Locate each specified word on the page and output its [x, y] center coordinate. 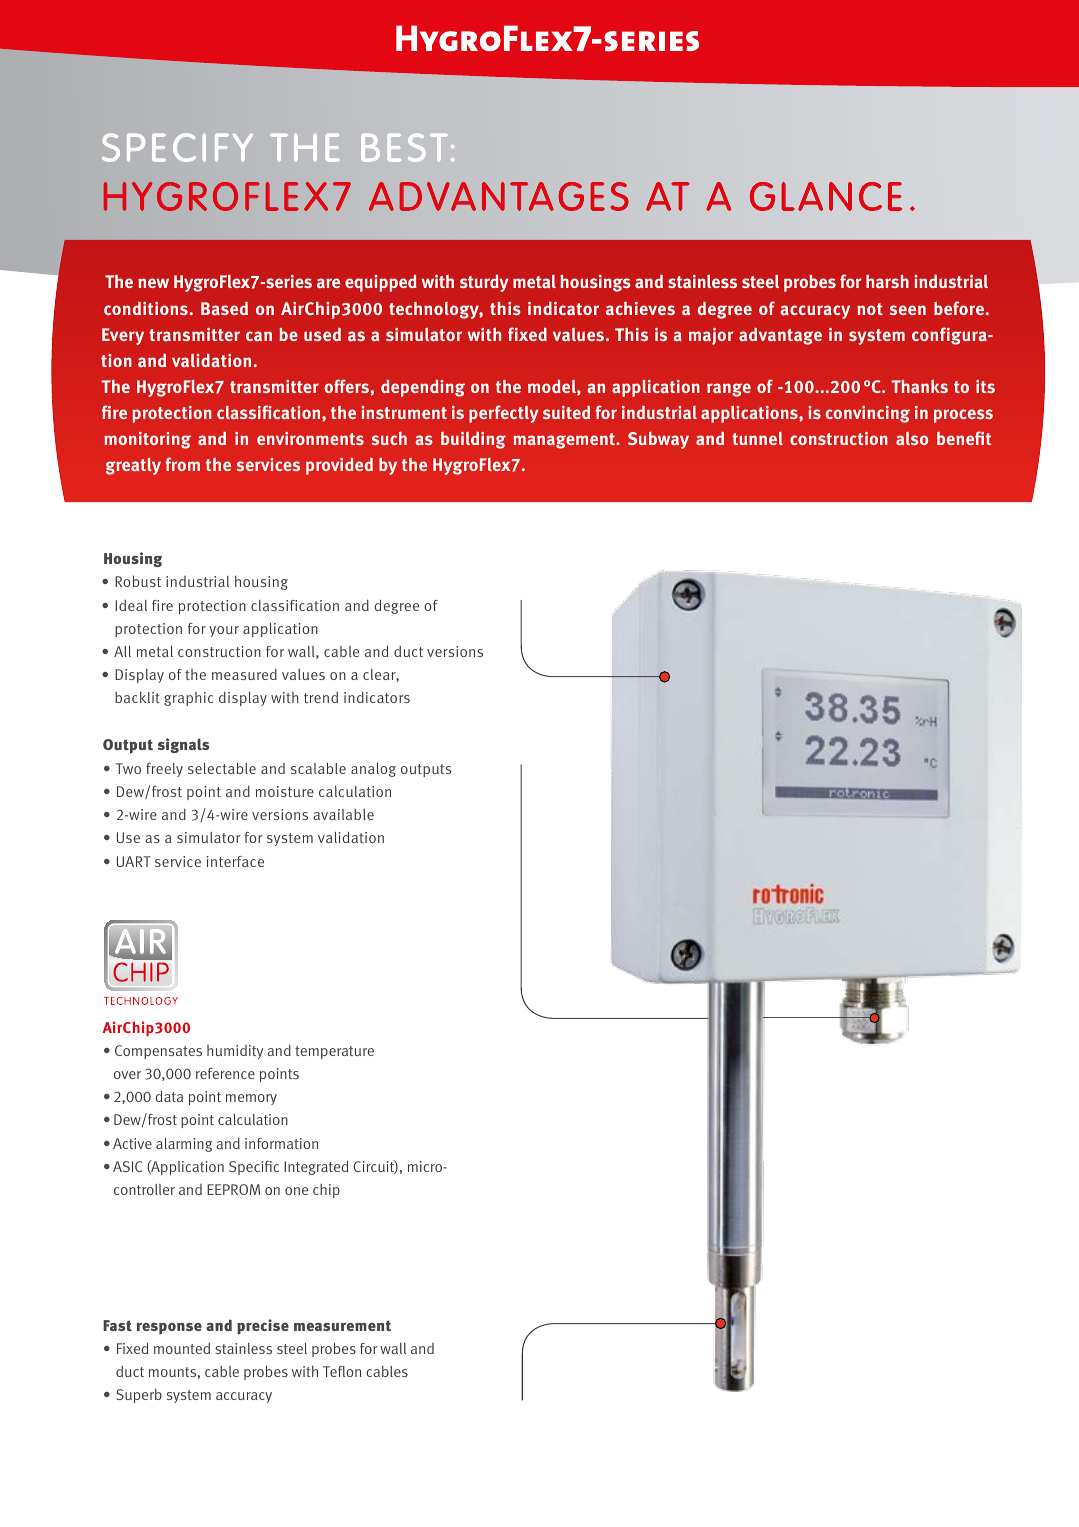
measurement [342, 1325]
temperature [334, 1052]
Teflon [342, 1371]
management [565, 441]
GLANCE [826, 196]
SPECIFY [177, 147]
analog [373, 770]
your [224, 631]
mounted [182, 1348]
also [912, 438]
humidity [235, 1052]
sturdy [484, 283]
